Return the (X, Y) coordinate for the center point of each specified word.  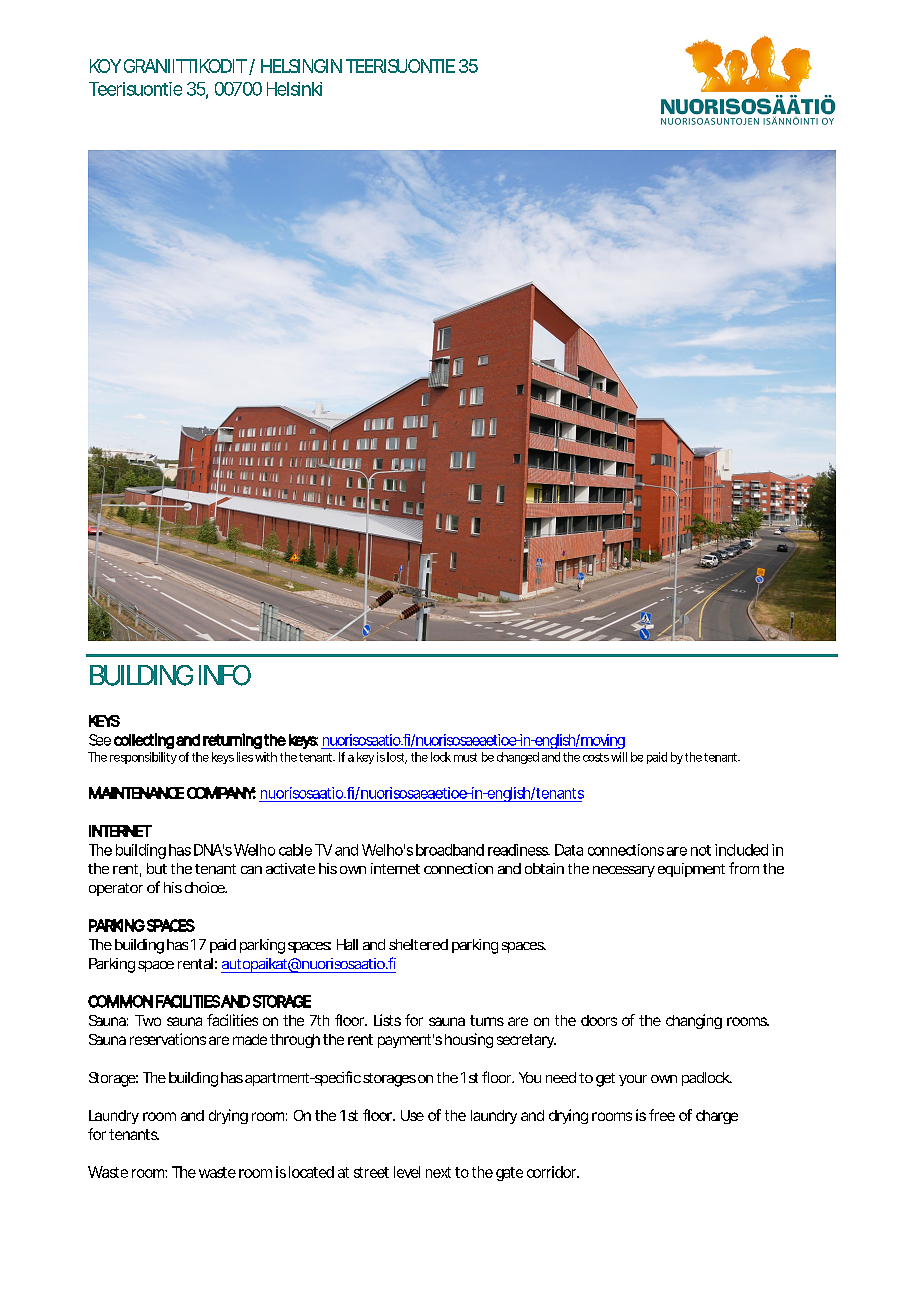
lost (397, 758)
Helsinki (294, 89)
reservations (168, 1039)
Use (412, 1115)
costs (596, 757)
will (619, 757)
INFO (225, 675)
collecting (144, 741)
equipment (691, 870)
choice (206, 887)
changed (518, 758)
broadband (450, 850)
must (465, 757)
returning (232, 741)
